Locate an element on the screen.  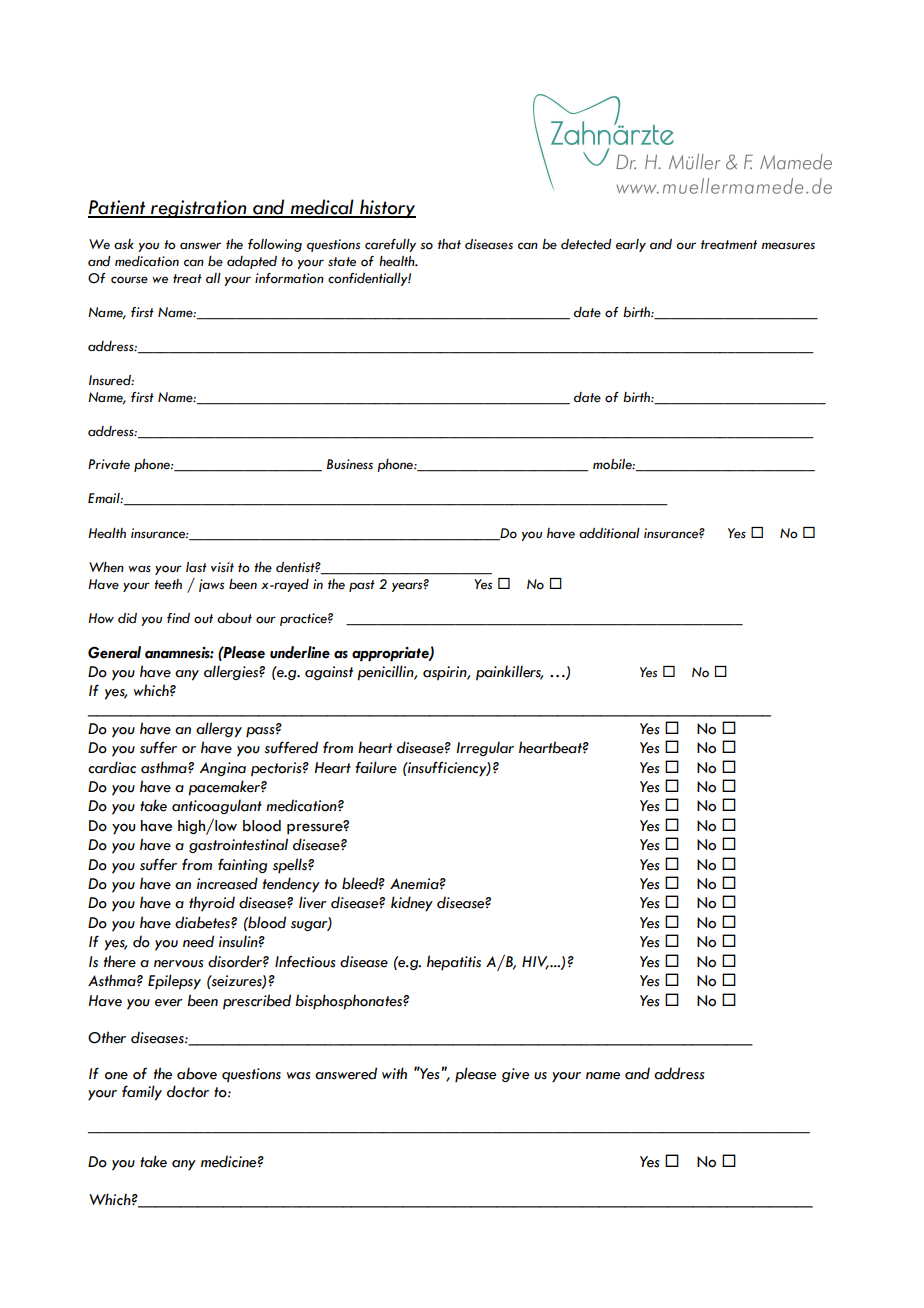
thyroid is located at coordinates (212, 904).
